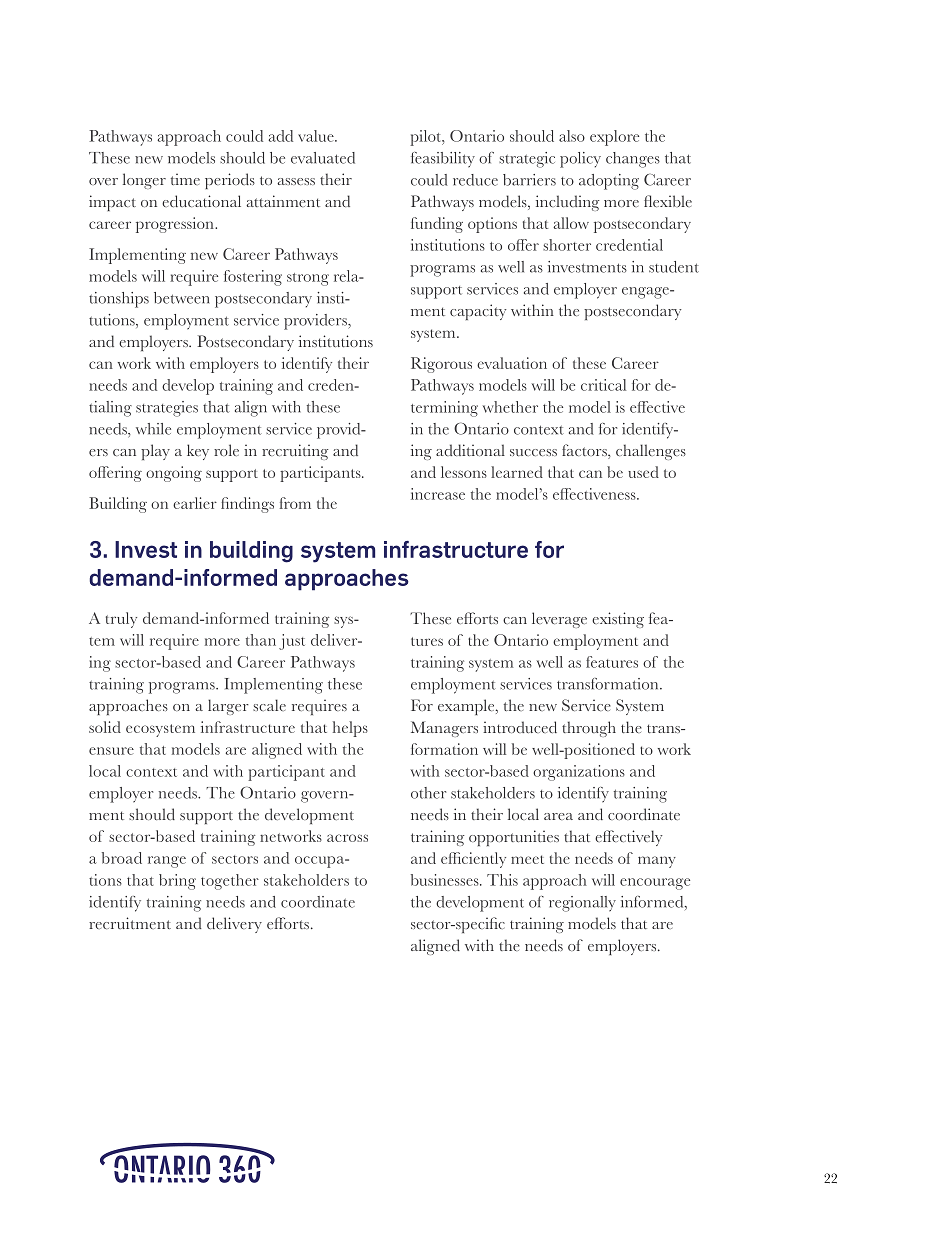 The height and width of the image is (1233, 952). Describe the element at coordinates (185, 179) in the image. I see `time` at that location.
